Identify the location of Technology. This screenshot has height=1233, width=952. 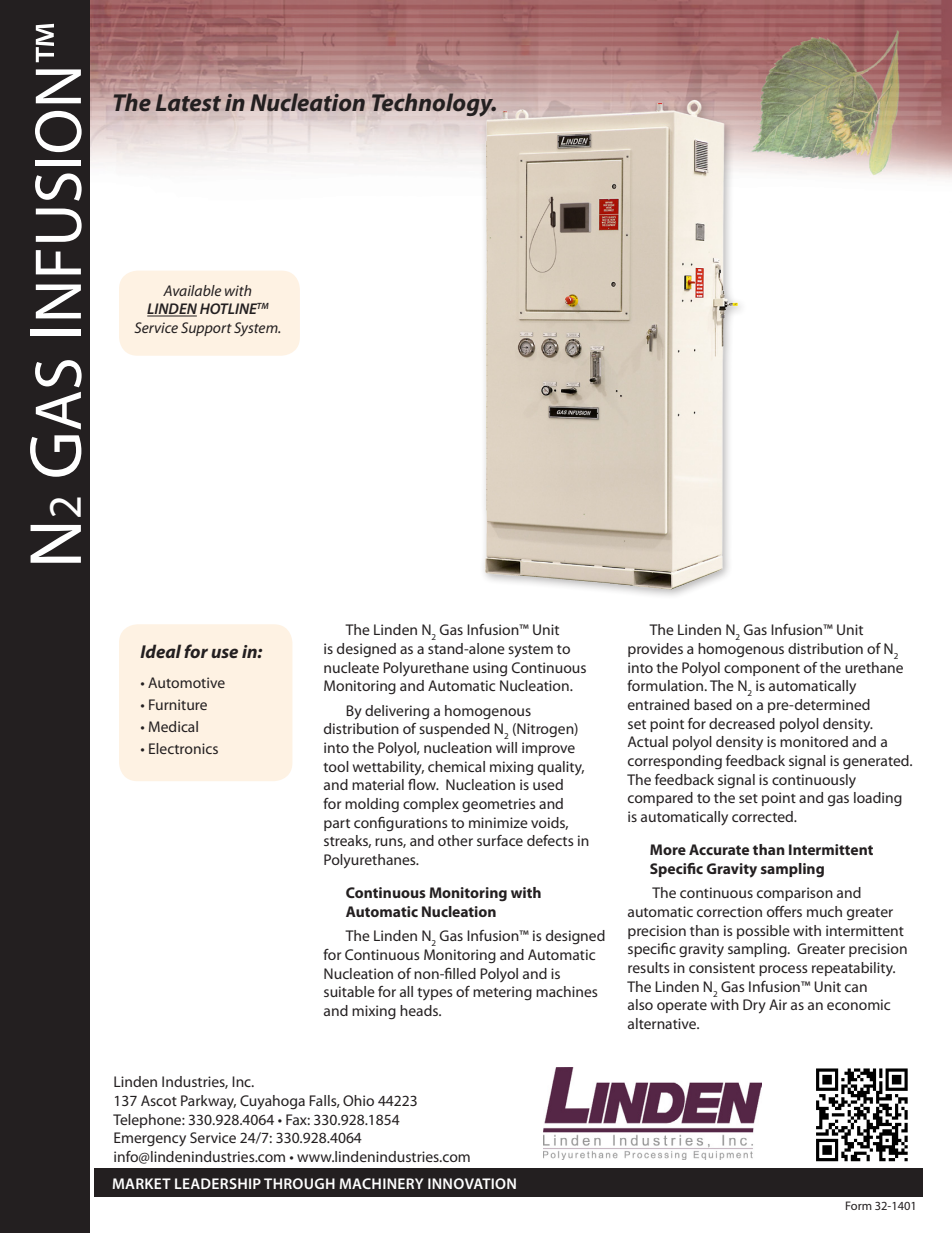
(433, 105).
